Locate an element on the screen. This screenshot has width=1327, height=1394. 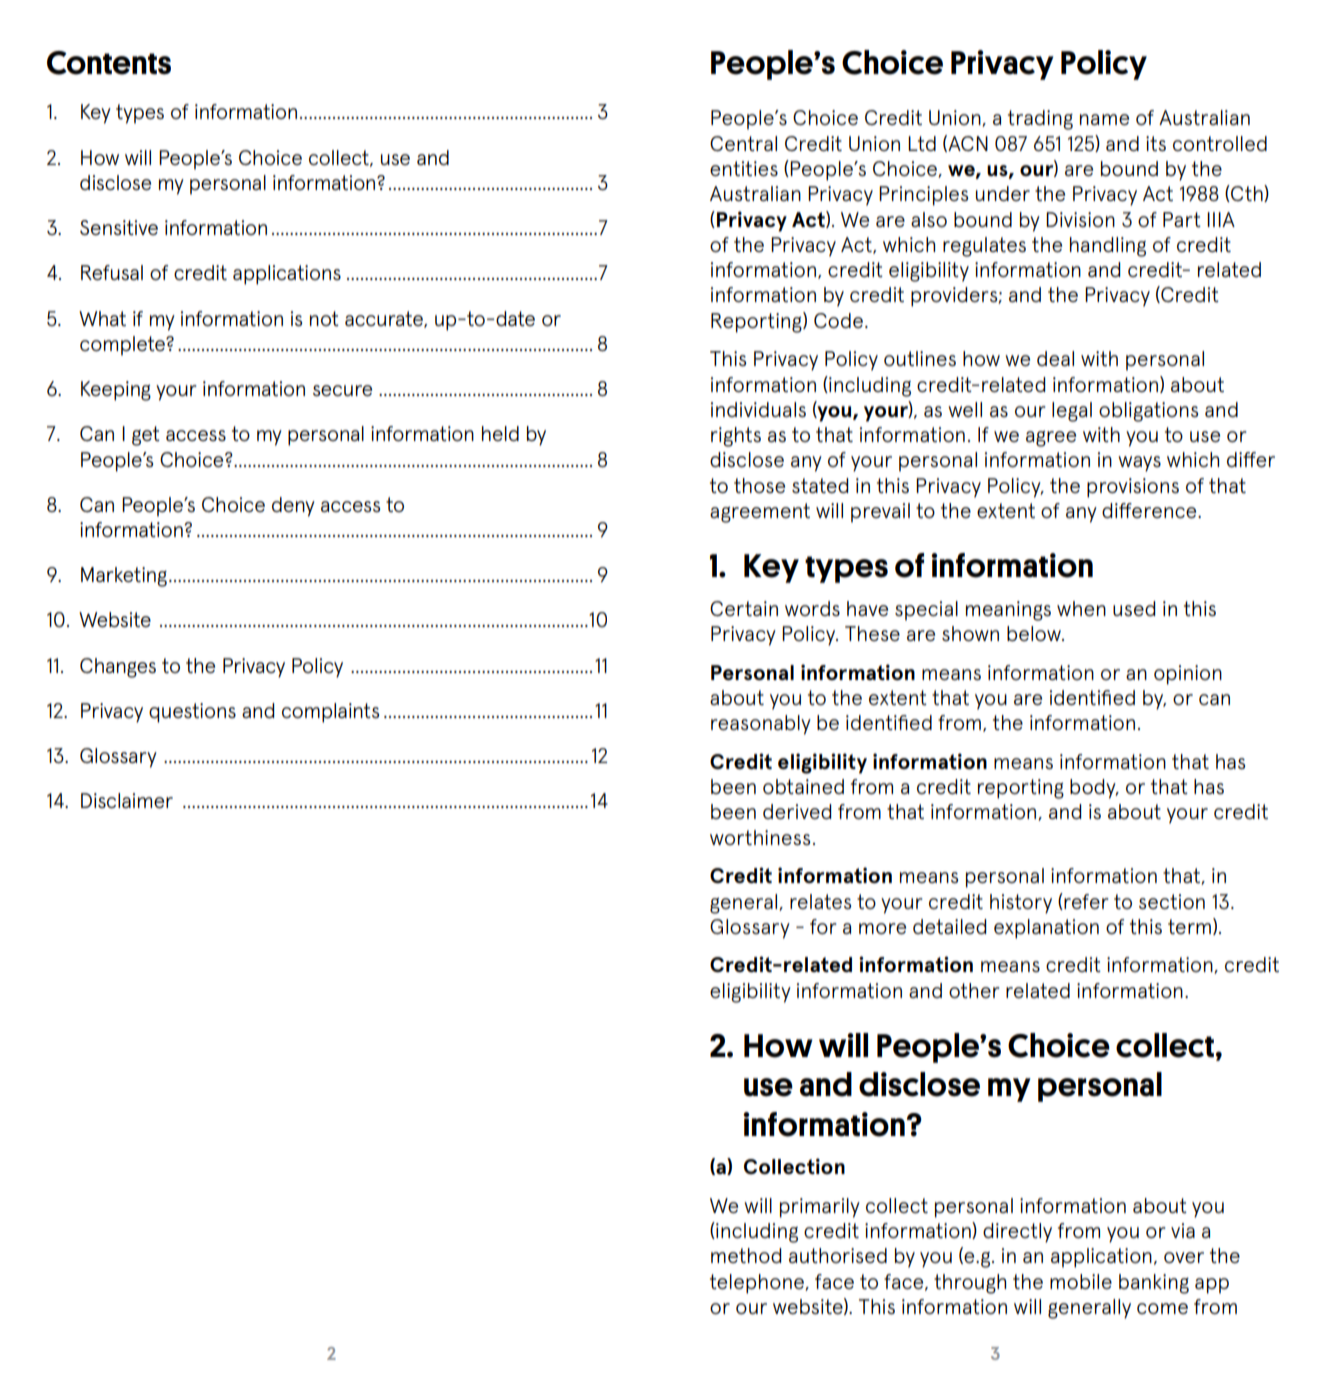
deny is located at coordinates (293, 507).
